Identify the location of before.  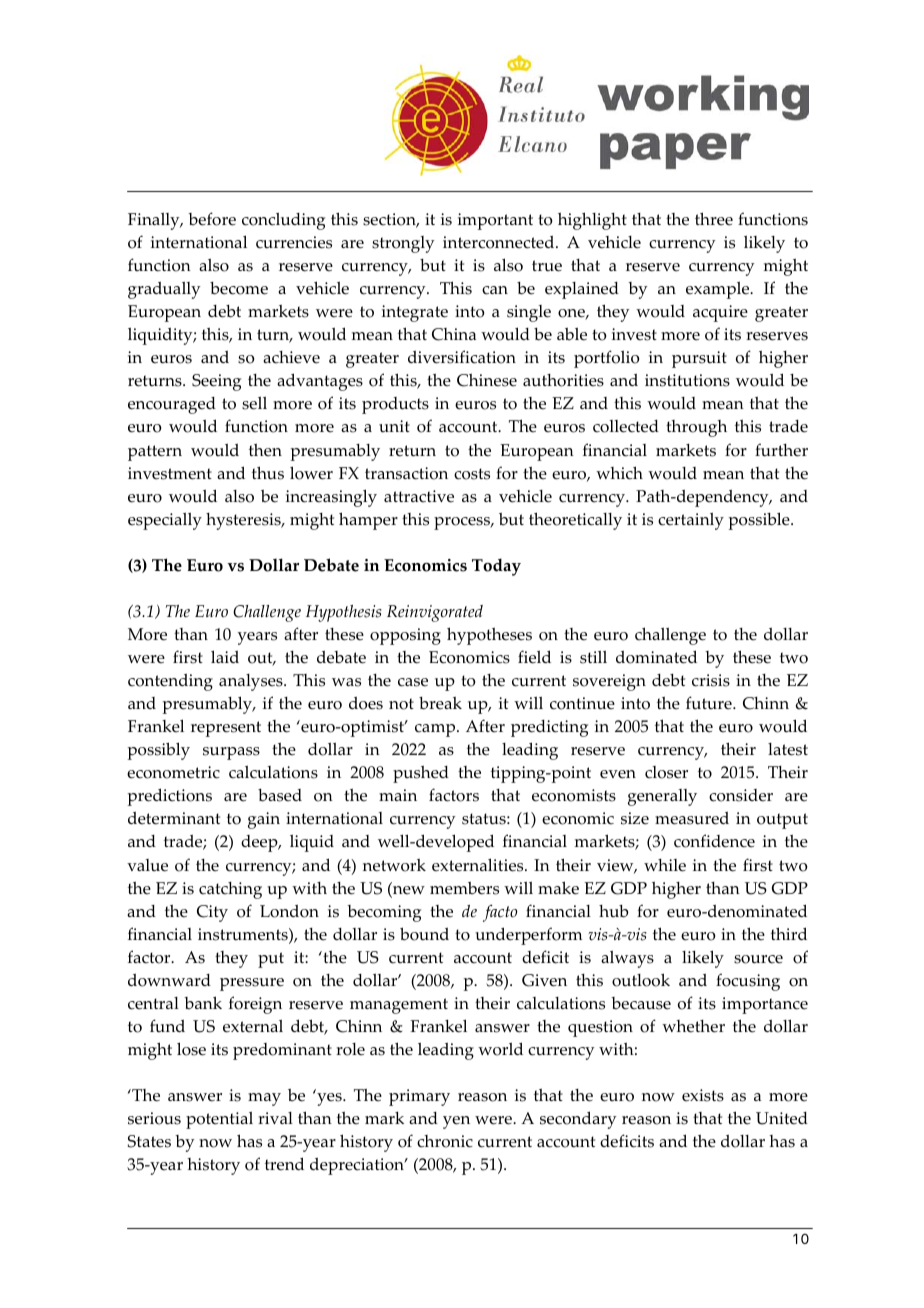
(212, 219).
